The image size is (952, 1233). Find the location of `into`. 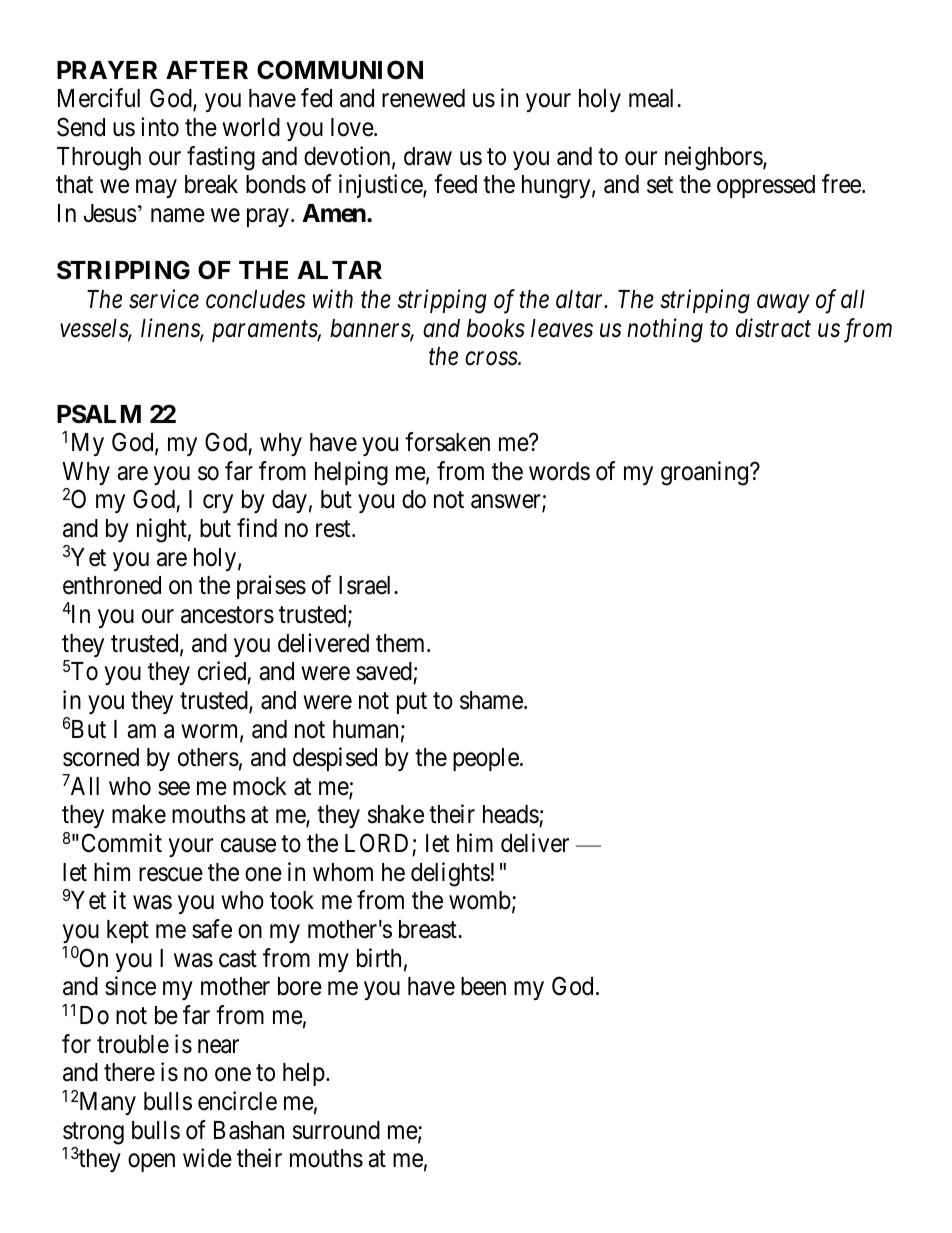

into is located at coordinates (160, 127).
